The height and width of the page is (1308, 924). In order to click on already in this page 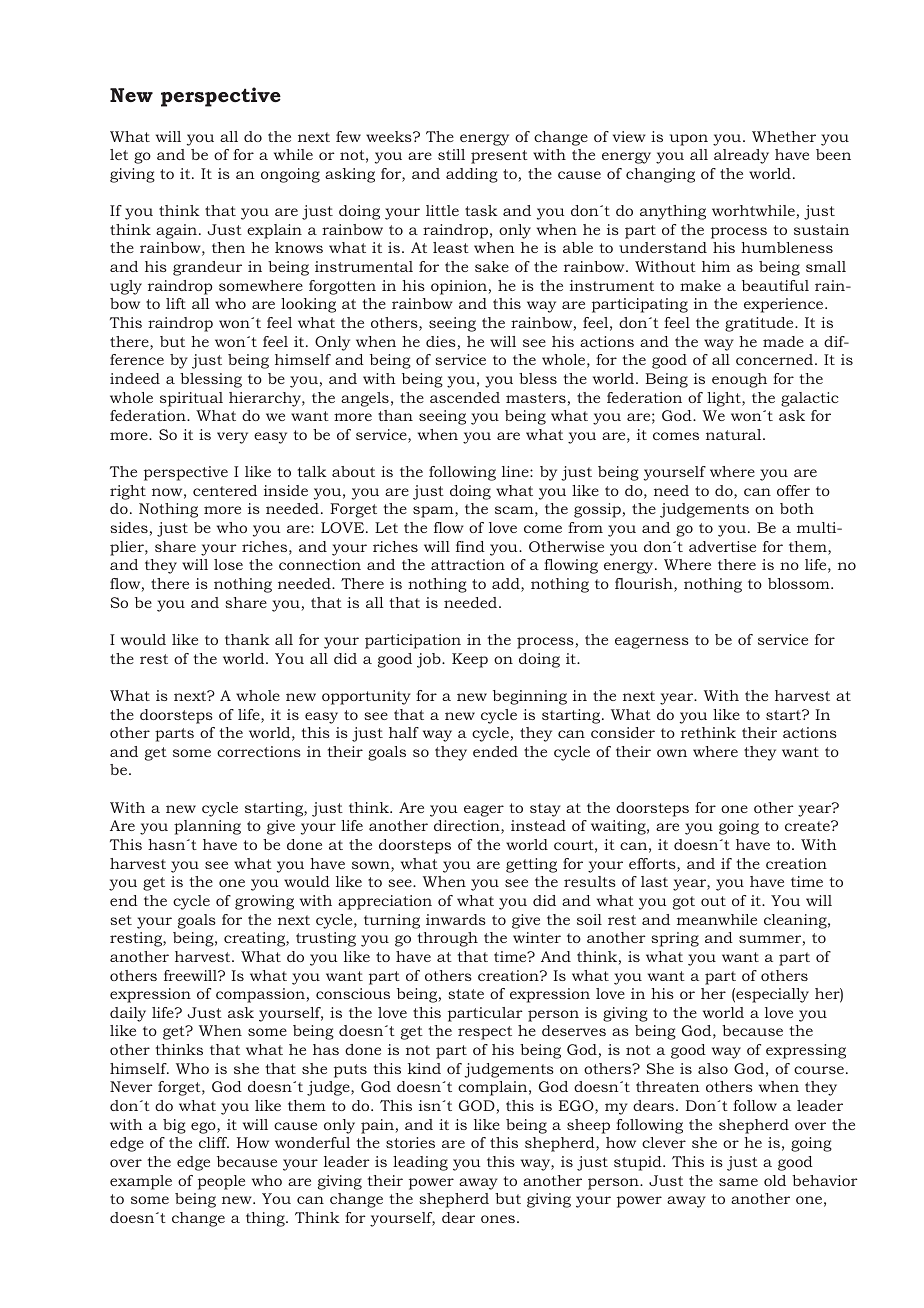, I will do `click(741, 156)`.
